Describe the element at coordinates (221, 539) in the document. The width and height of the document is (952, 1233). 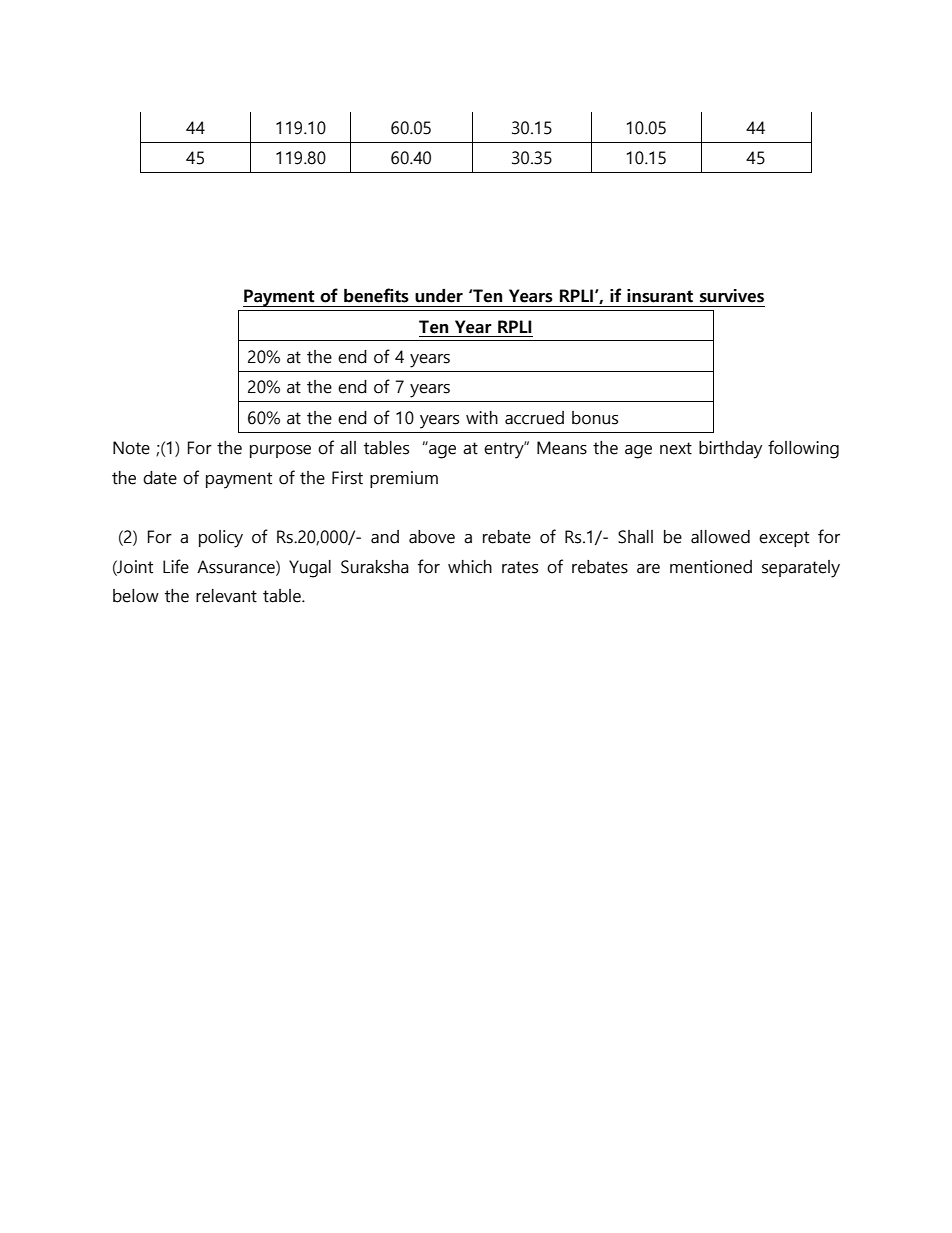
I see `policy` at that location.
